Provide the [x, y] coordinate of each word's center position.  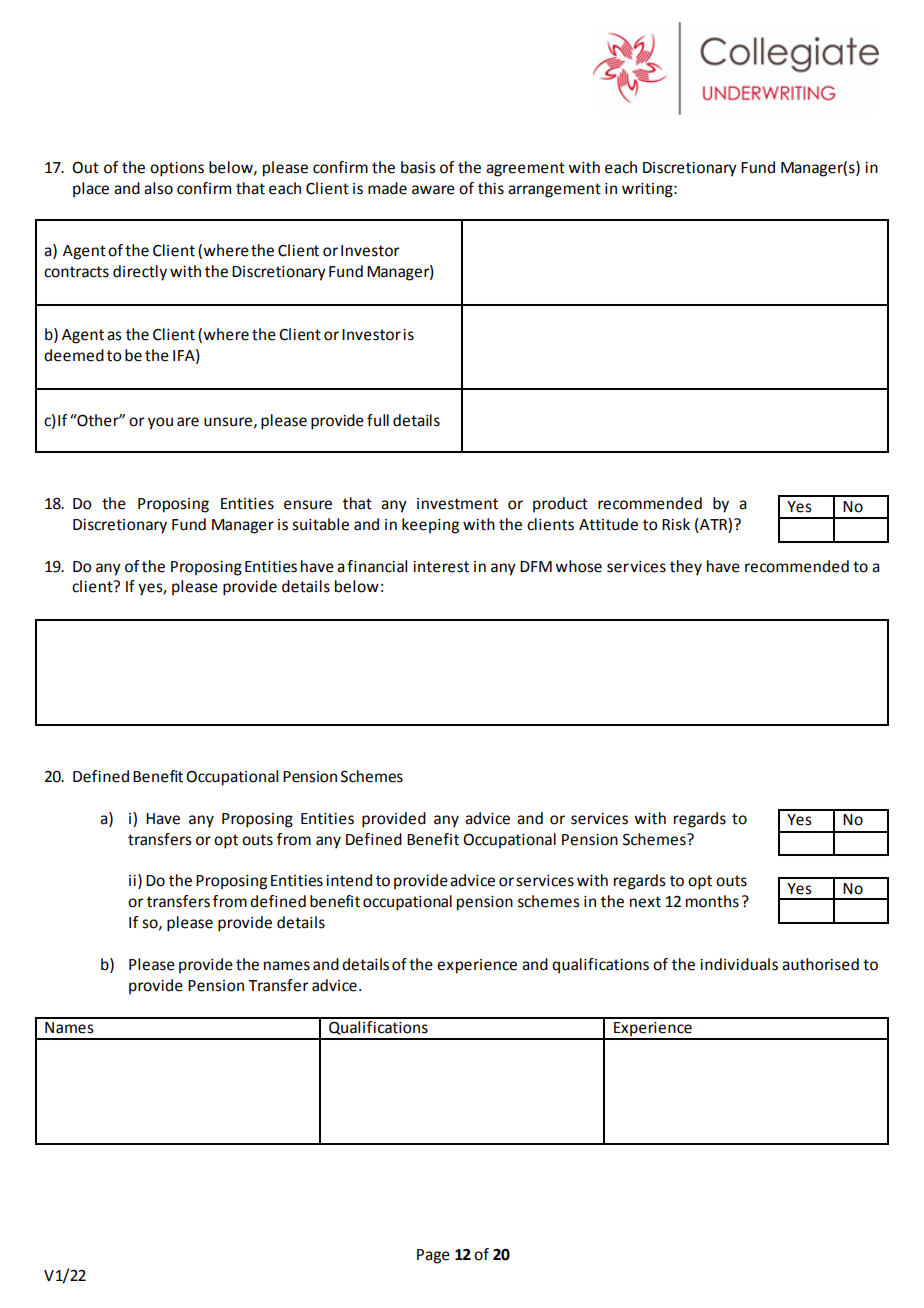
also [158, 188]
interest [441, 567]
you [160, 423]
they [686, 568]
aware [433, 190]
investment [457, 504]
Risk [676, 524]
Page [433, 1256]
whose [578, 566]
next [645, 902]
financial [377, 566]
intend [349, 880]
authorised [820, 964]
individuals [739, 964]
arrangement [554, 190]
